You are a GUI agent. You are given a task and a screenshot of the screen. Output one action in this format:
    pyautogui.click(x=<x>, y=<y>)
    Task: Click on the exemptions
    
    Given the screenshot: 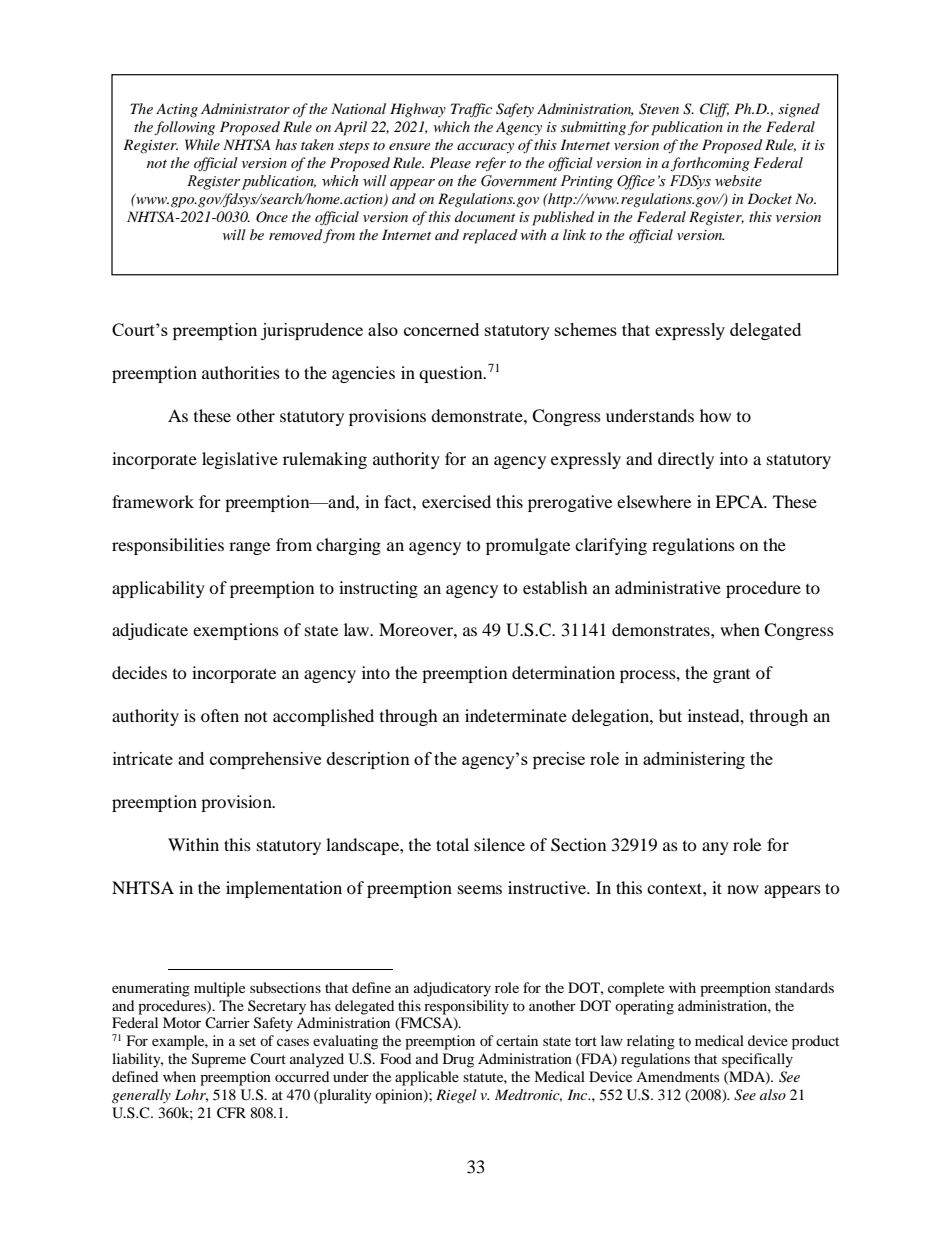 What is the action you would take?
    pyautogui.click(x=236, y=631)
